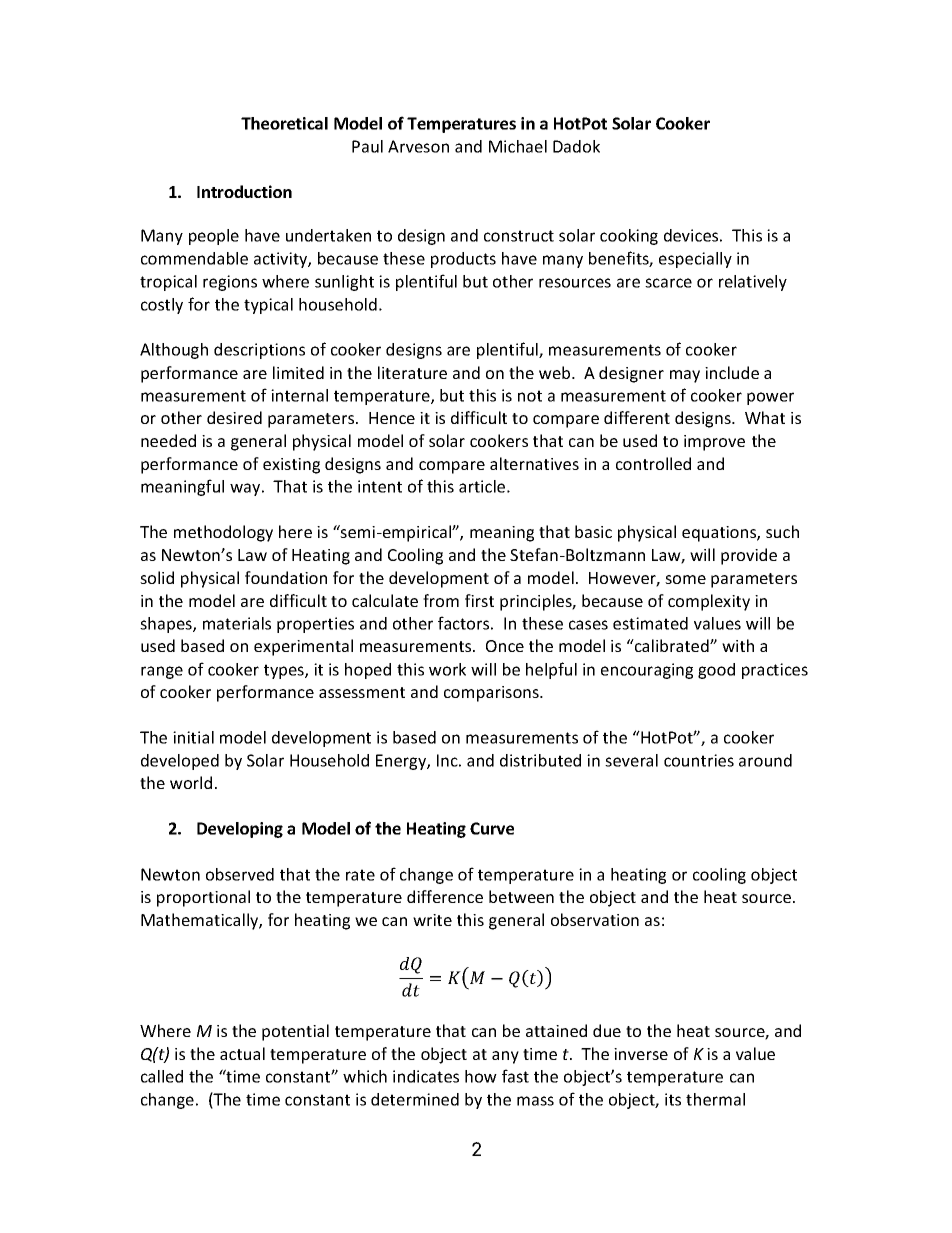  What do you see at coordinates (479, 600) in the screenshot?
I see `first` at bounding box center [479, 600].
